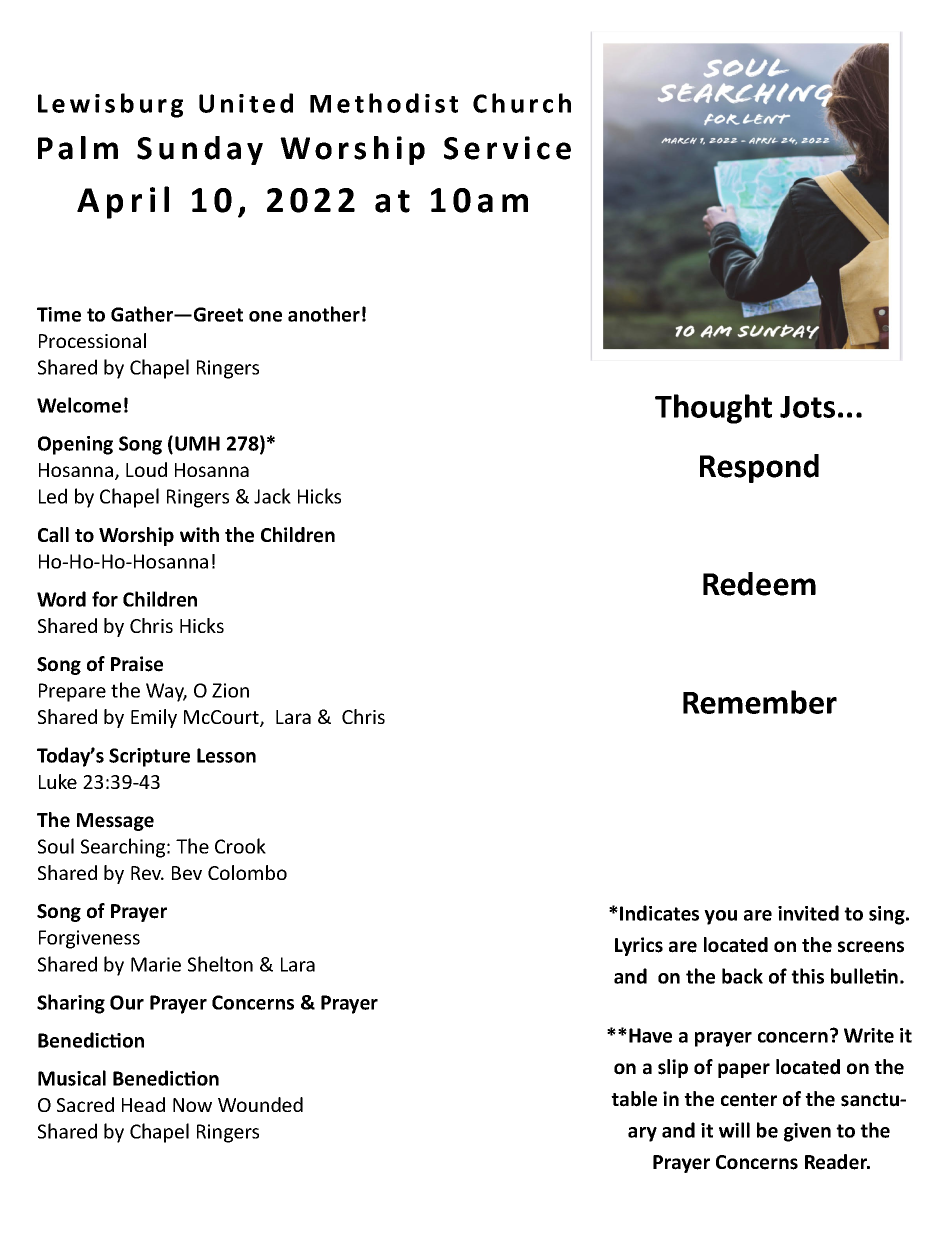 The height and width of the screenshot is (1233, 952). What do you see at coordinates (147, 873) in the screenshot?
I see `Rev` at bounding box center [147, 873].
